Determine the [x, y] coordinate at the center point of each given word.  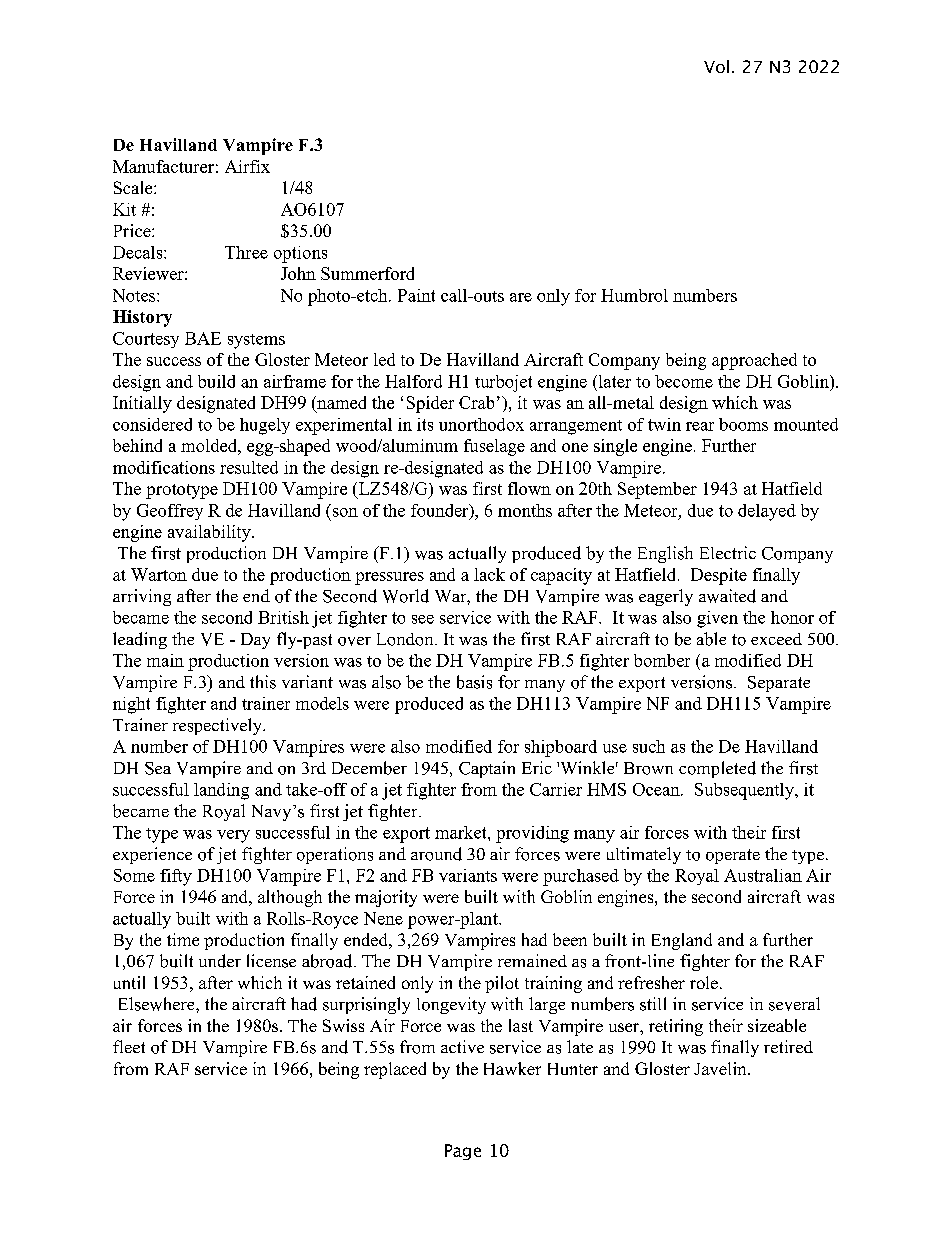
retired [788, 1046]
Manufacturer [163, 166]
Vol [716, 66]
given [717, 619]
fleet [129, 1046]
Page [463, 1152]
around [436, 854]
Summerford [367, 273]
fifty [176, 877]
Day [255, 641]
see [423, 619]
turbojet [503, 383]
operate [733, 856]
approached [754, 361]
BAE [203, 338]
